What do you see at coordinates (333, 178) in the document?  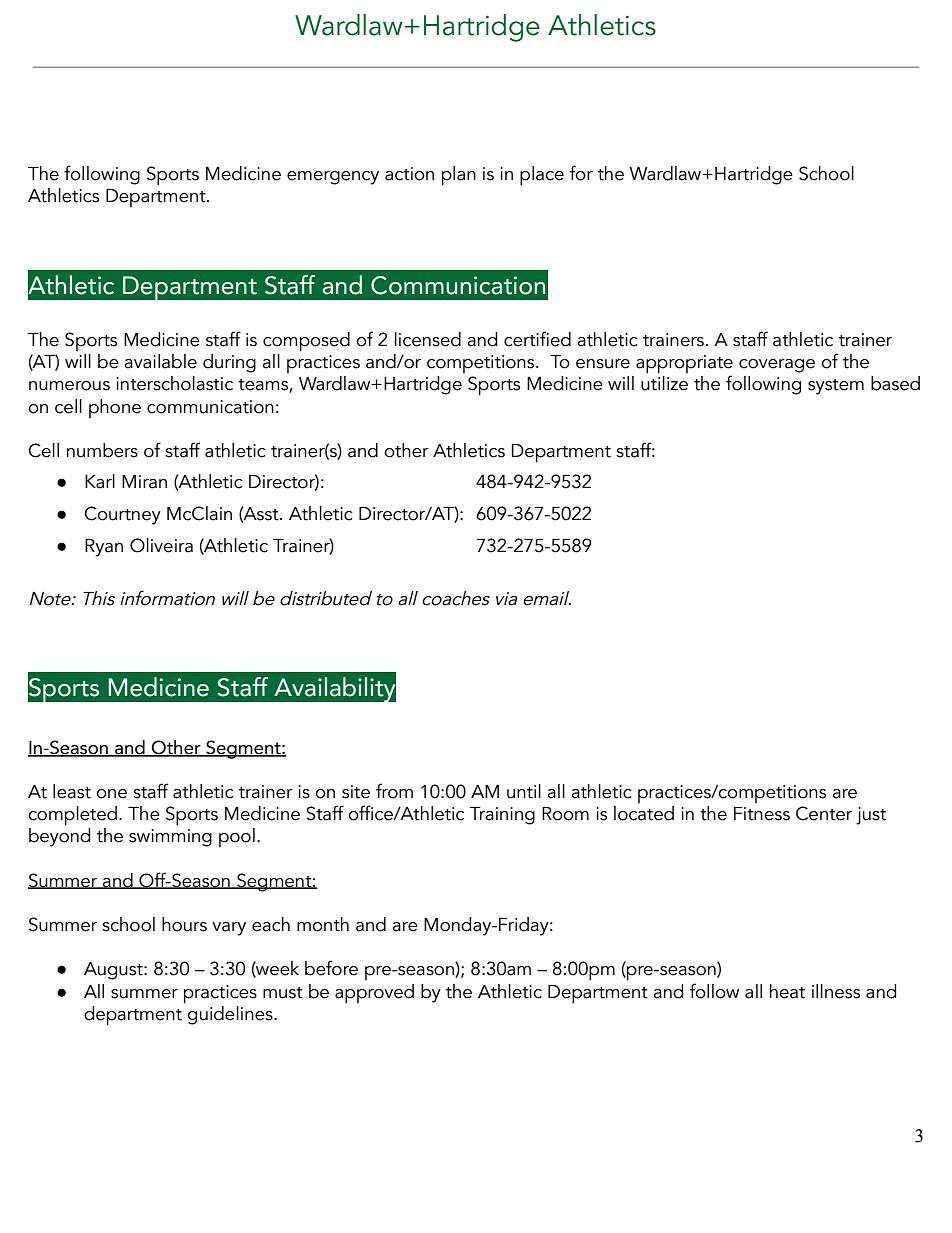 I see `emergency` at bounding box center [333, 178].
